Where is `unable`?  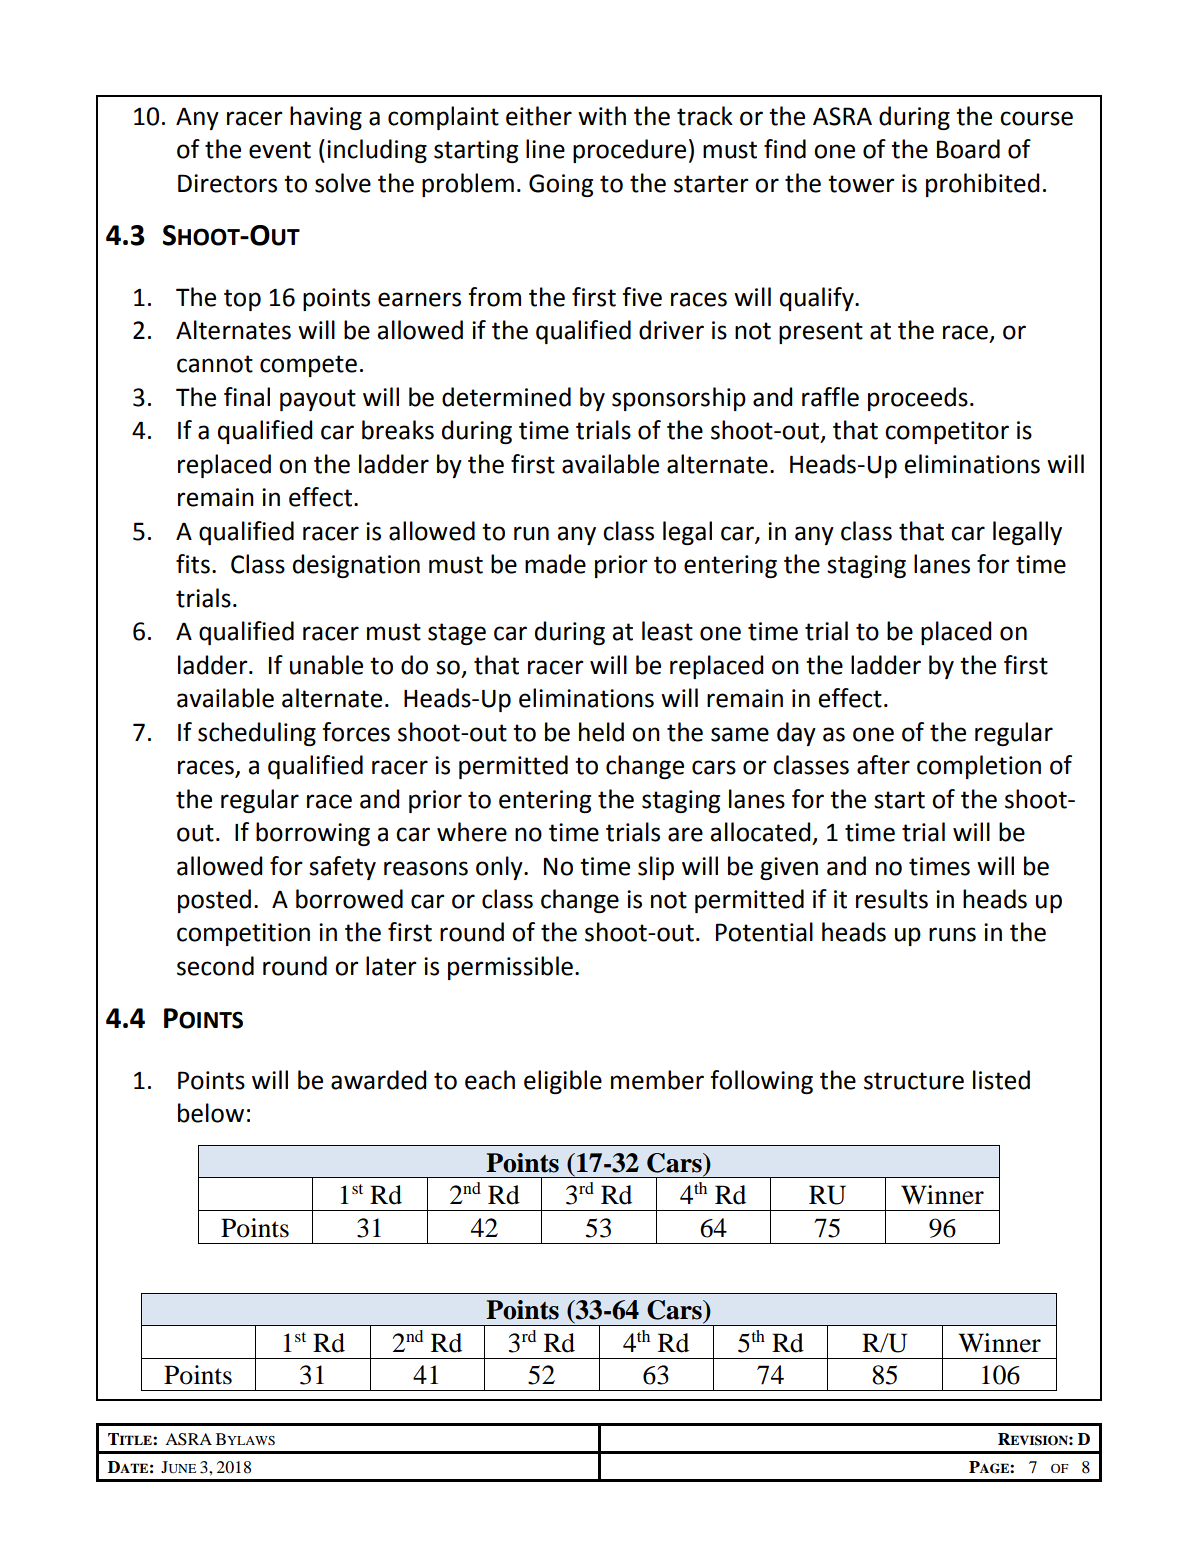 unable is located at coordinates (326, 665).
